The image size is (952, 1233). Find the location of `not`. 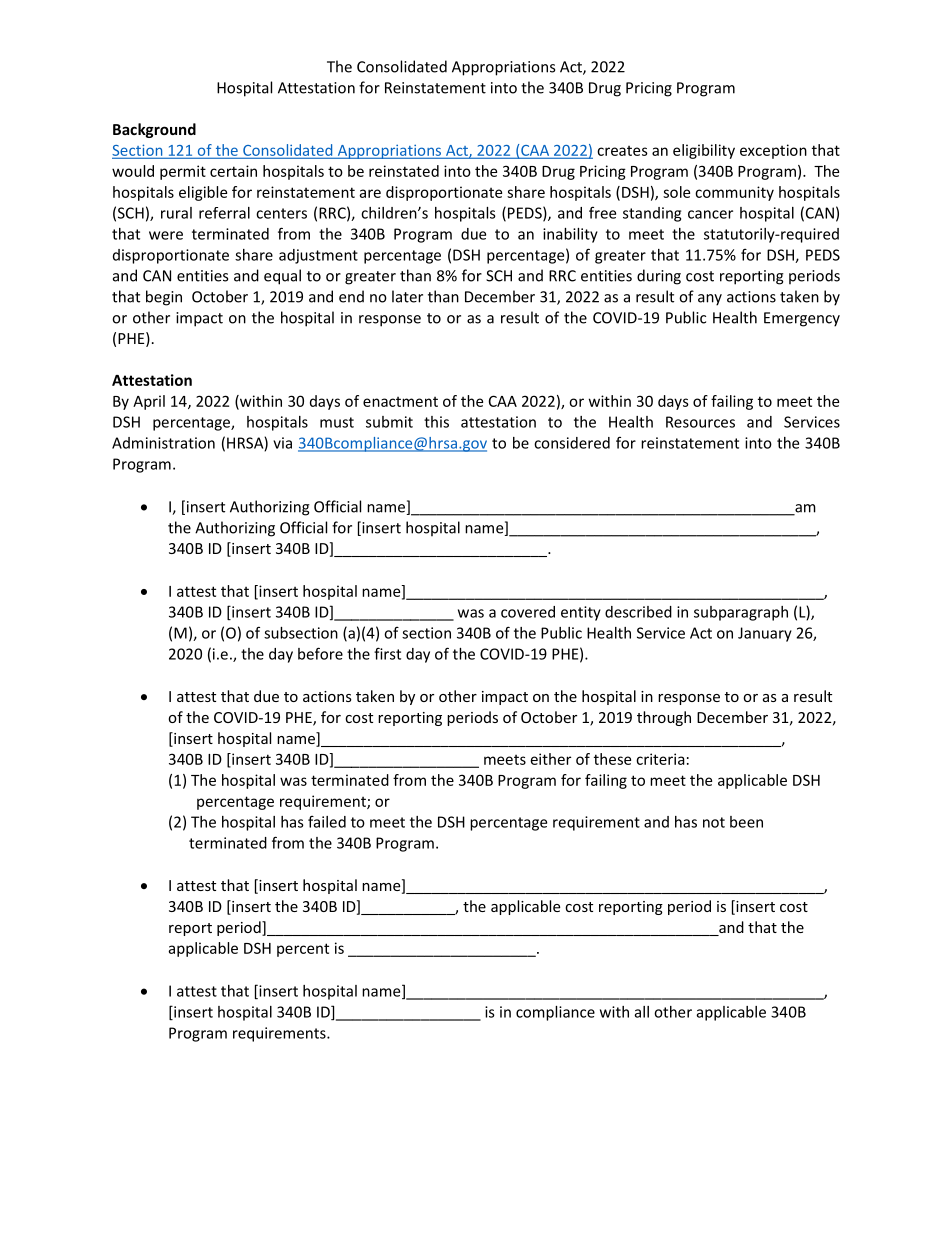

not is located at coordinates (714, 822).
